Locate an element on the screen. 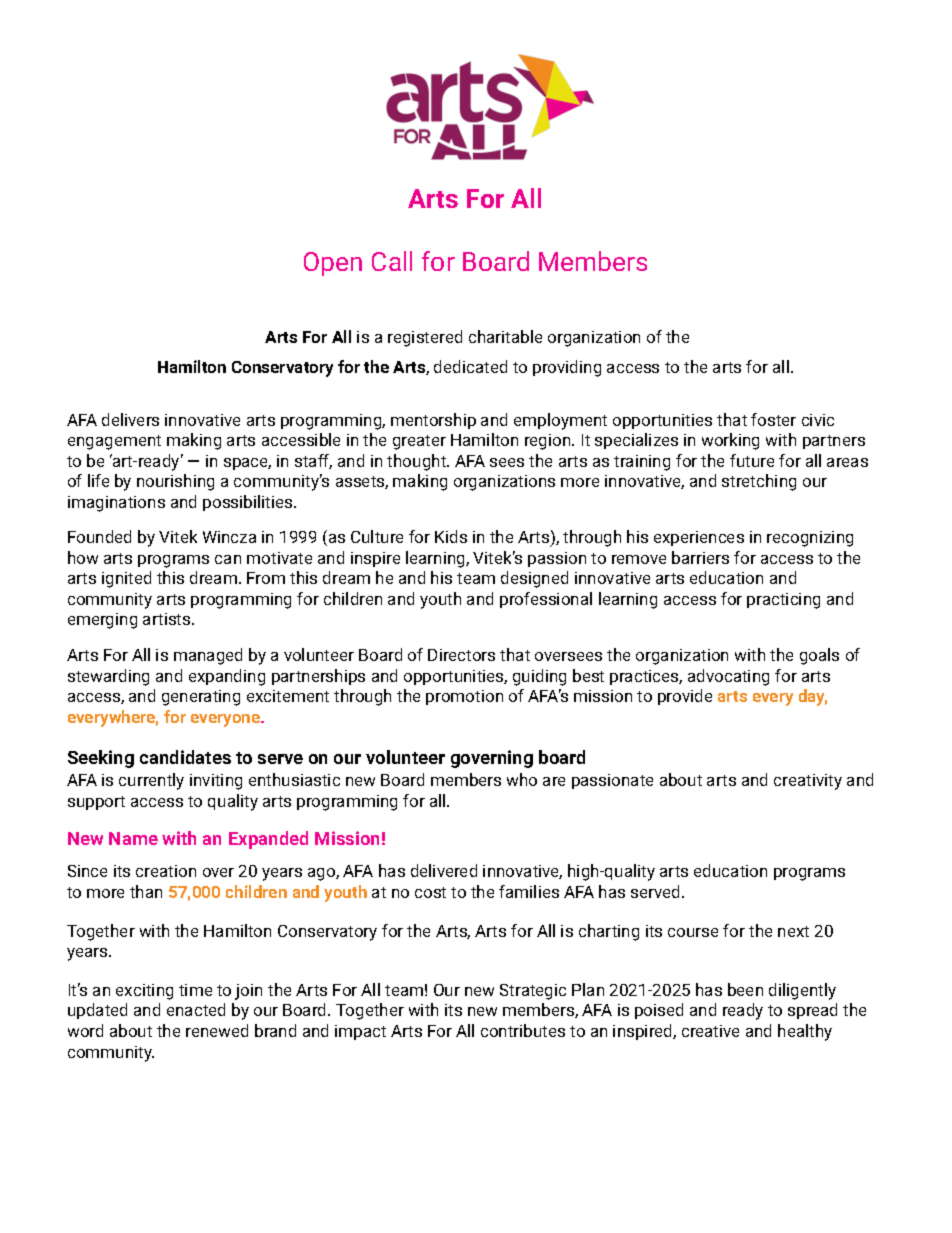 This screenshot has height=1233, width=952. Call is located at coordinates (392, 261).
